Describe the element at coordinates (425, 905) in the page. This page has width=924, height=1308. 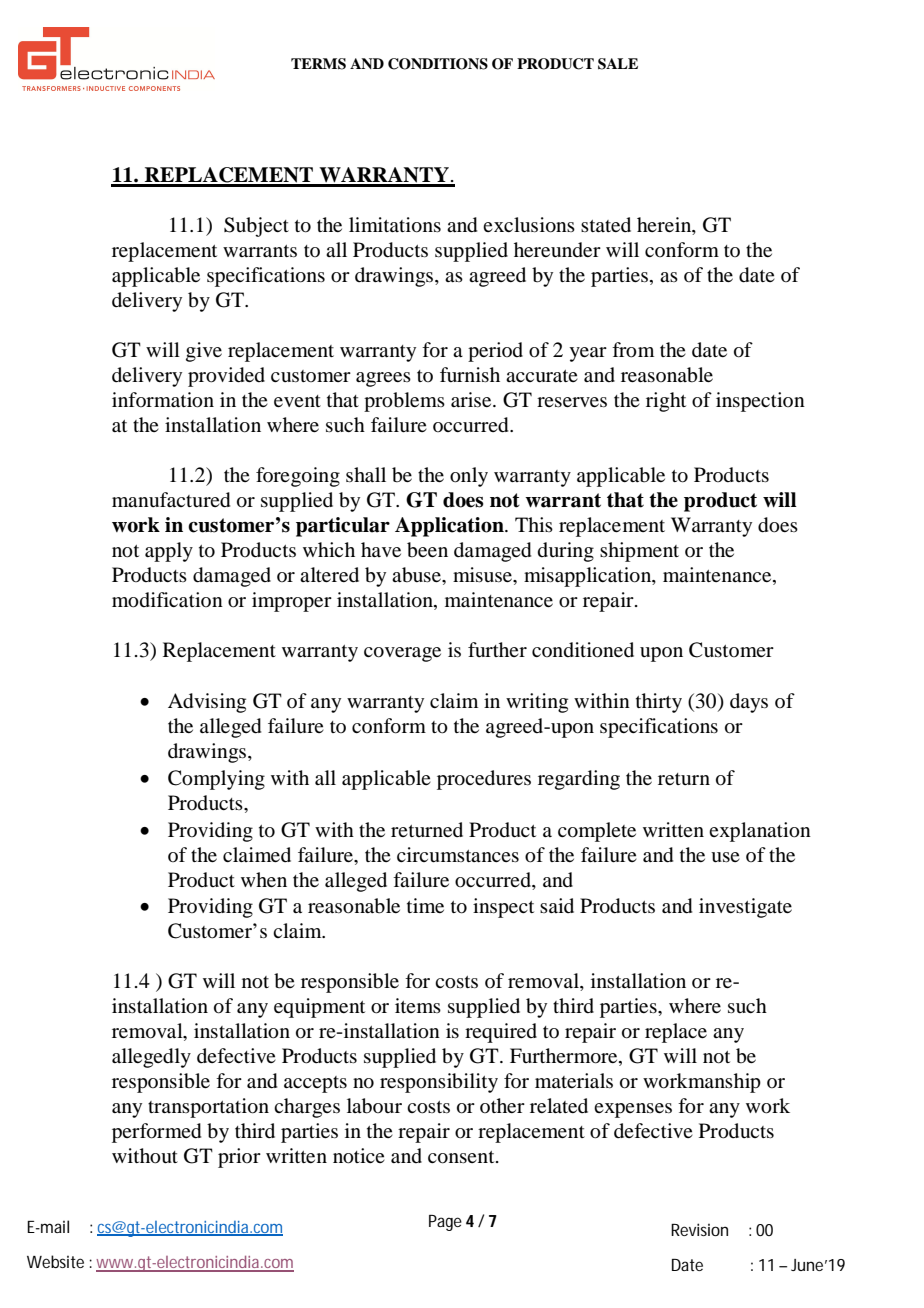
I see `time` at that location.
